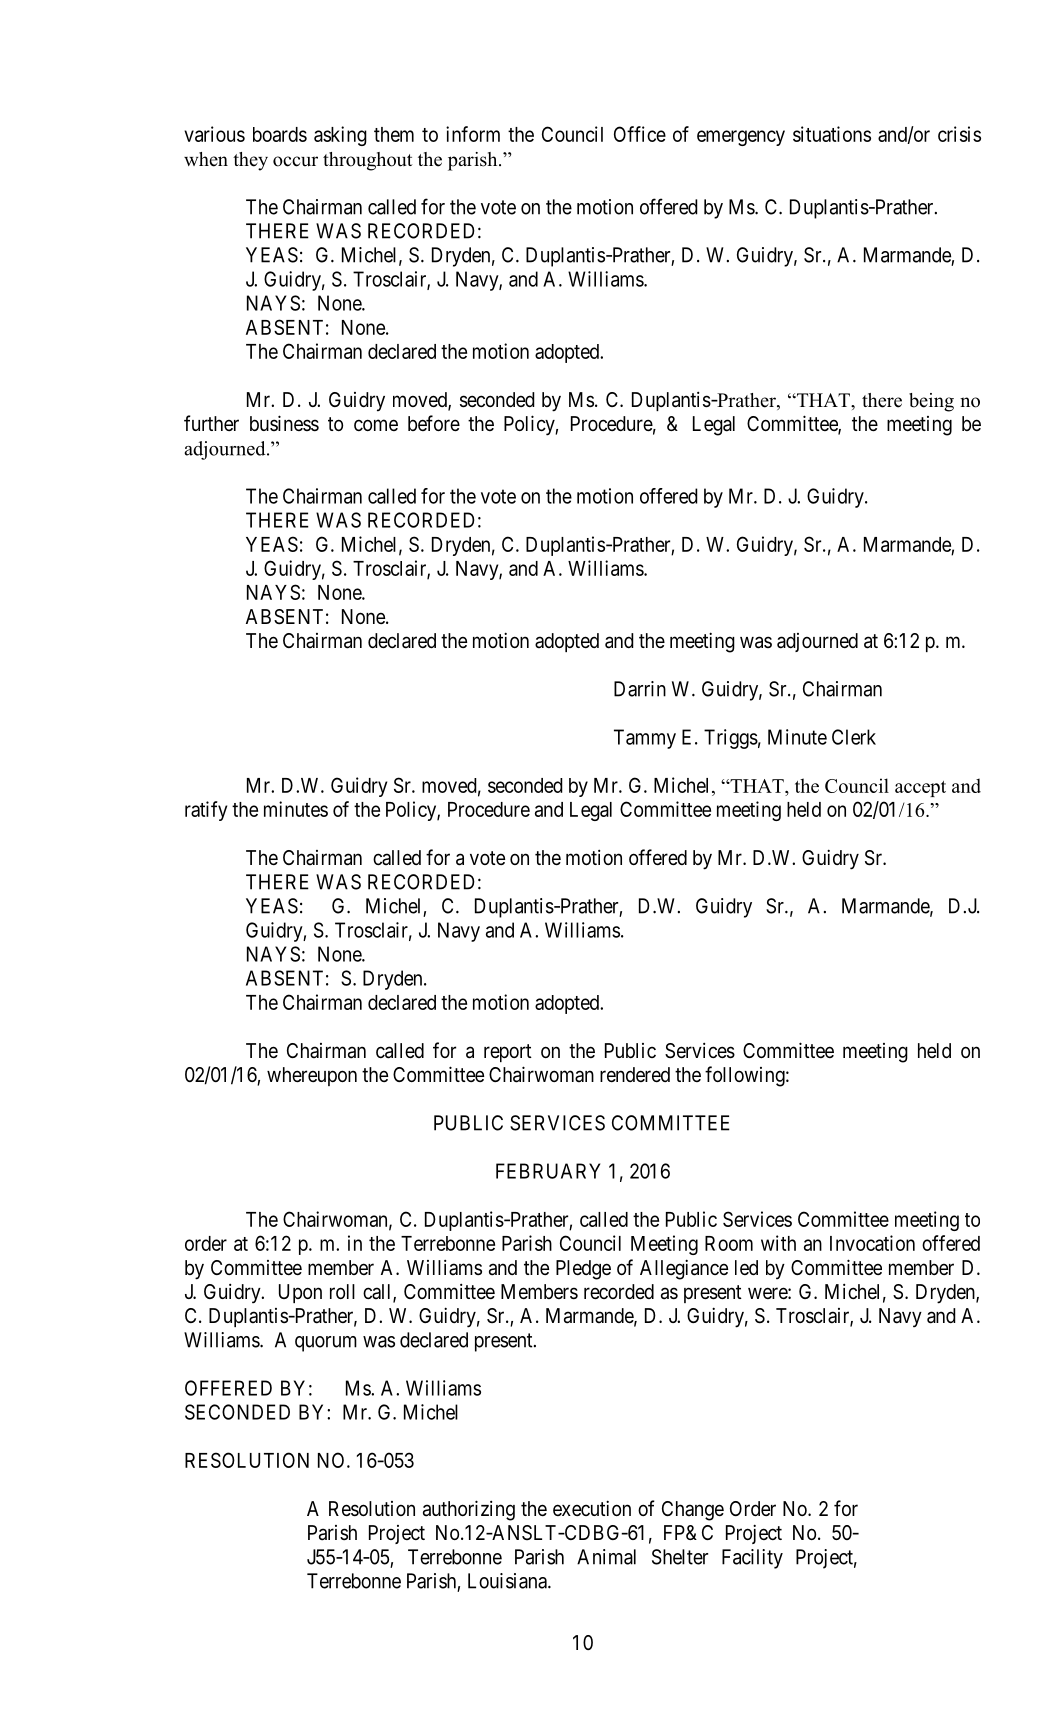 The height and width of the screenshot is (1716, 1042). Describe the element at coordinates (645, 739) in the screenshot. I see `Tammy` at that location.
